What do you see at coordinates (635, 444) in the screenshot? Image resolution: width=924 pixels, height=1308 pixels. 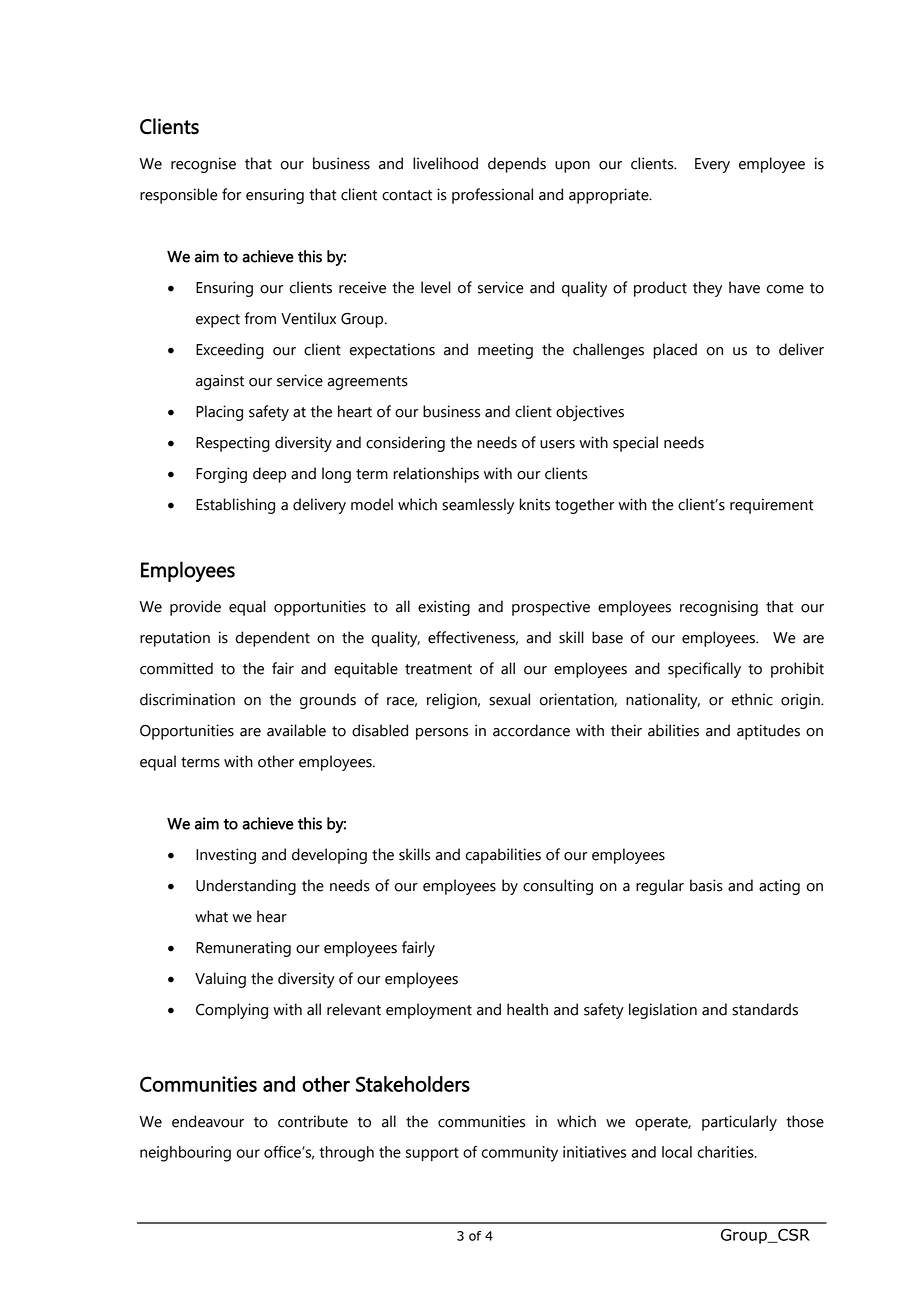 I see `special` at bounding box center [635, 444].
